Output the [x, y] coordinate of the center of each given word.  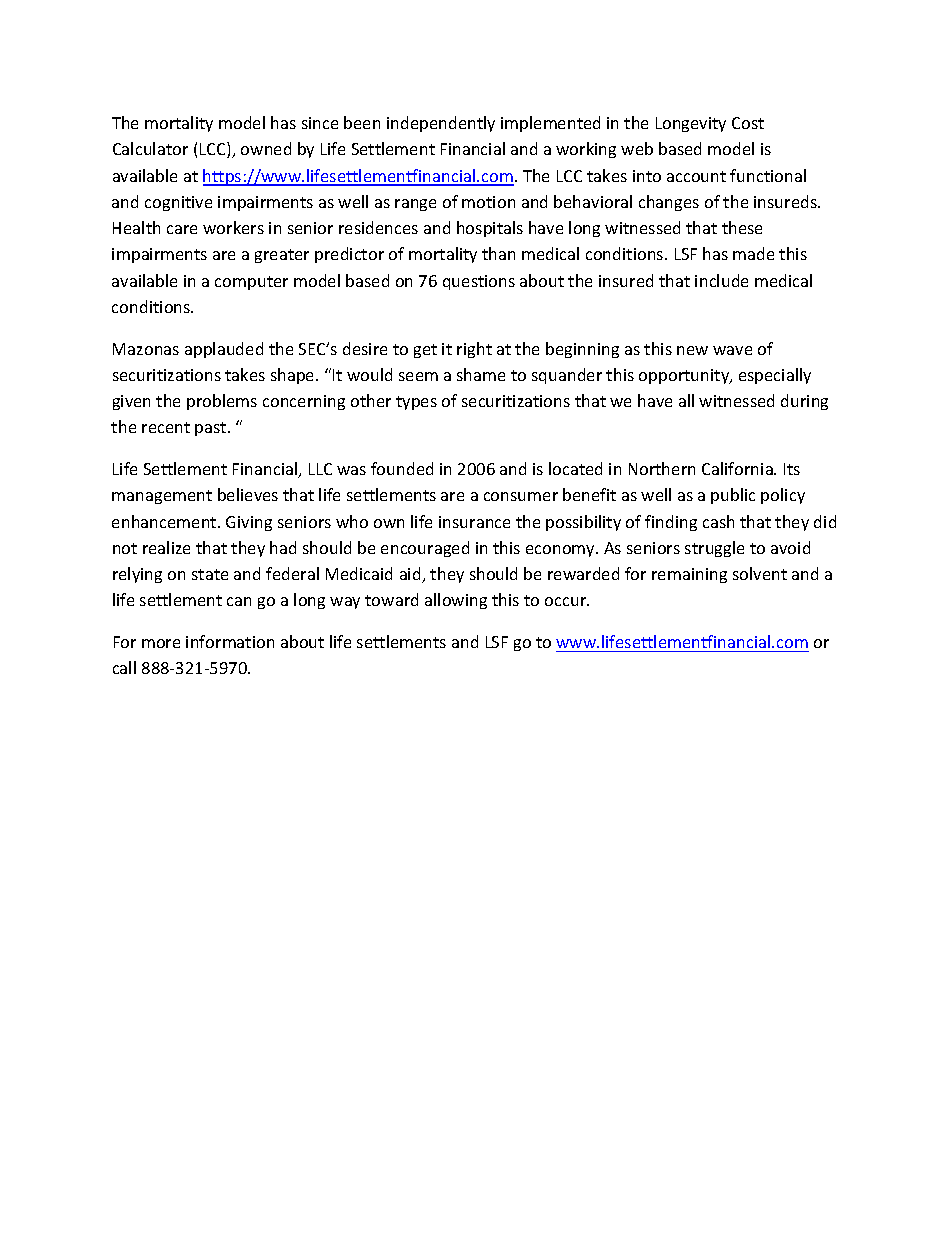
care [182, 229]
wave [732, 350]
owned [266, 148]
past [212, 429]
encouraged [425, 549]
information [230, 641]
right [474, 350]
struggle [714, 549]
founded [402, 468]
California [738, 468]
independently [441, 124]
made [753, 253]
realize [166, 547]
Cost [748, 123]
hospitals [490, 229]
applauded [224, 350]
